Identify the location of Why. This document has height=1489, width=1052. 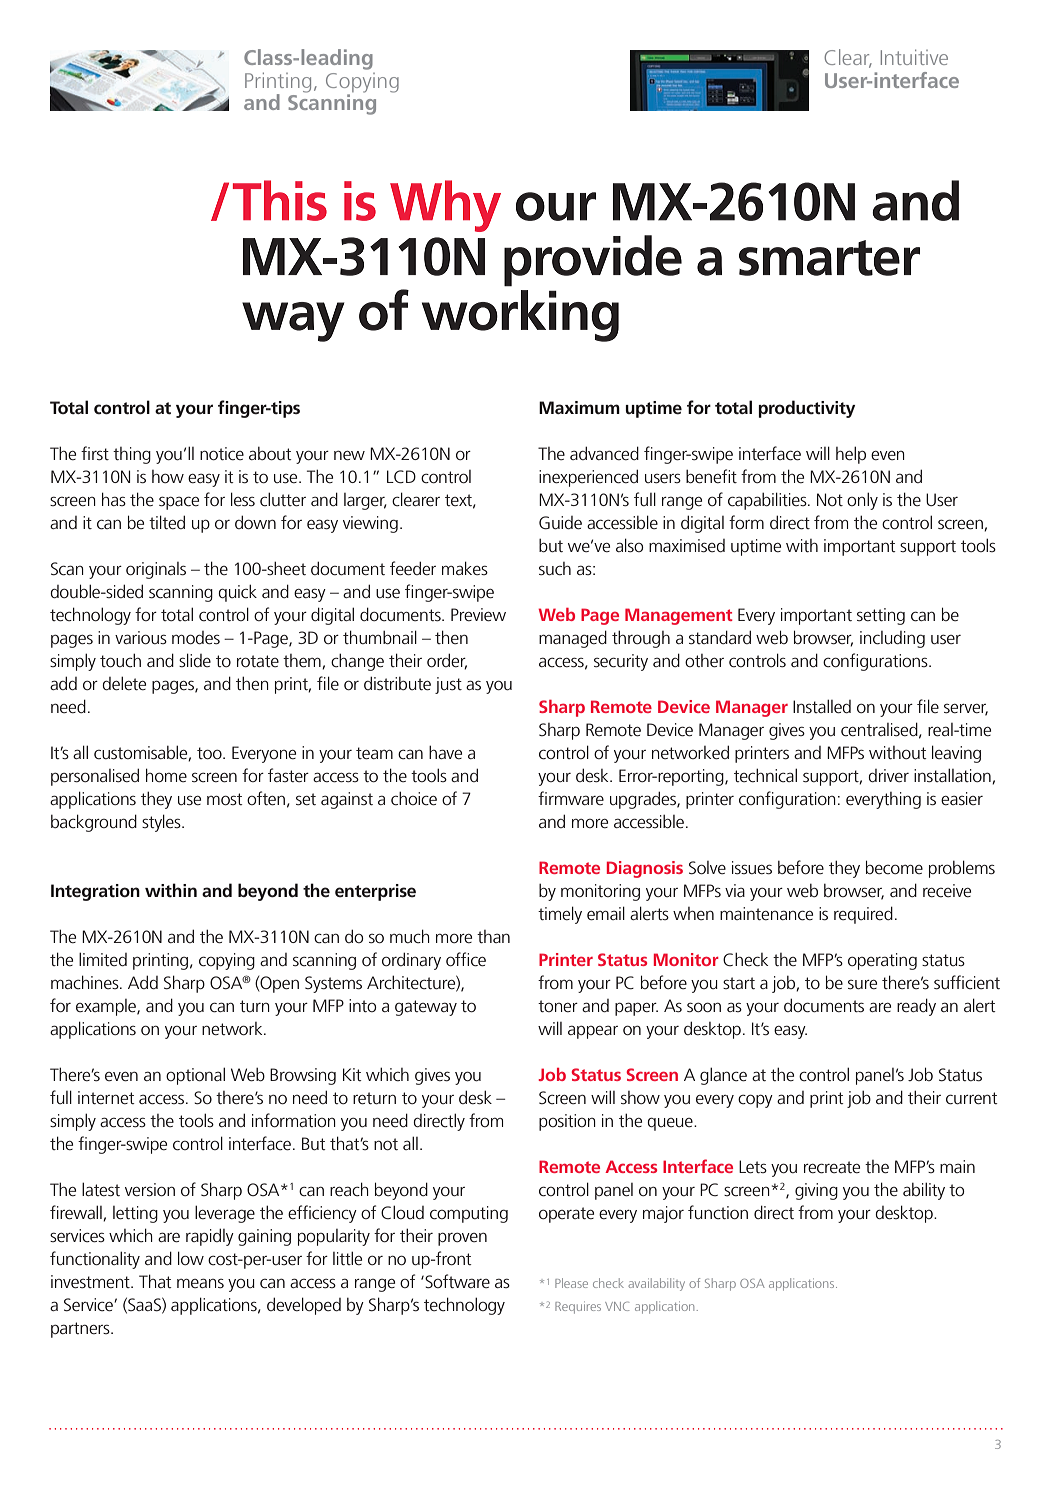
(445, 206).
